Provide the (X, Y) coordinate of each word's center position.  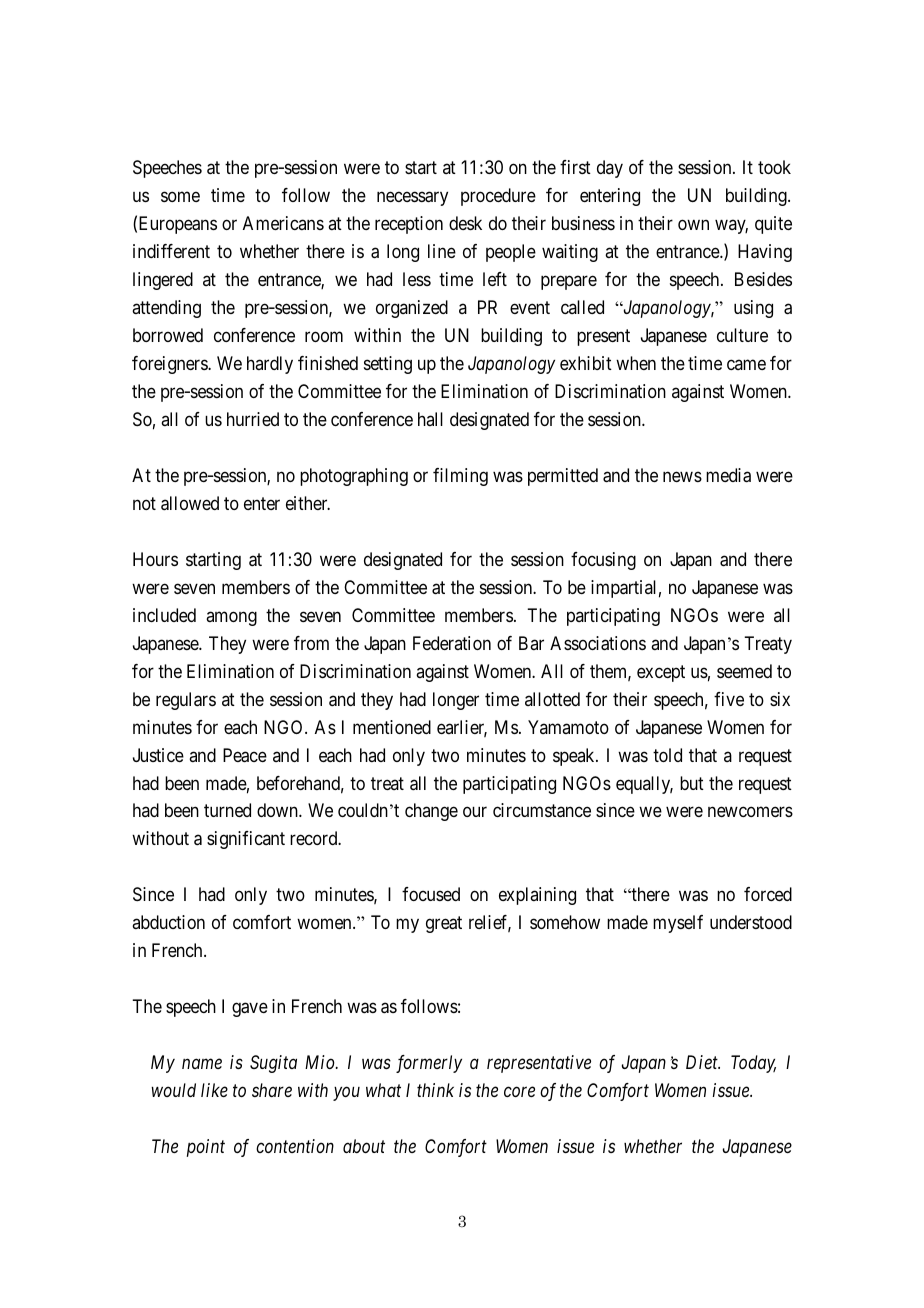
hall (430, 419)
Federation (452, 643)
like (214, 1090)
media (728, 475)
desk (465, 223)
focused (431, 894)
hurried (253, 419)
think (435, 1090)
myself (678, 924)
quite (773, 225)
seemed (744, 671)
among (231, 618)
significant (246, 840)
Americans (283, 223)
